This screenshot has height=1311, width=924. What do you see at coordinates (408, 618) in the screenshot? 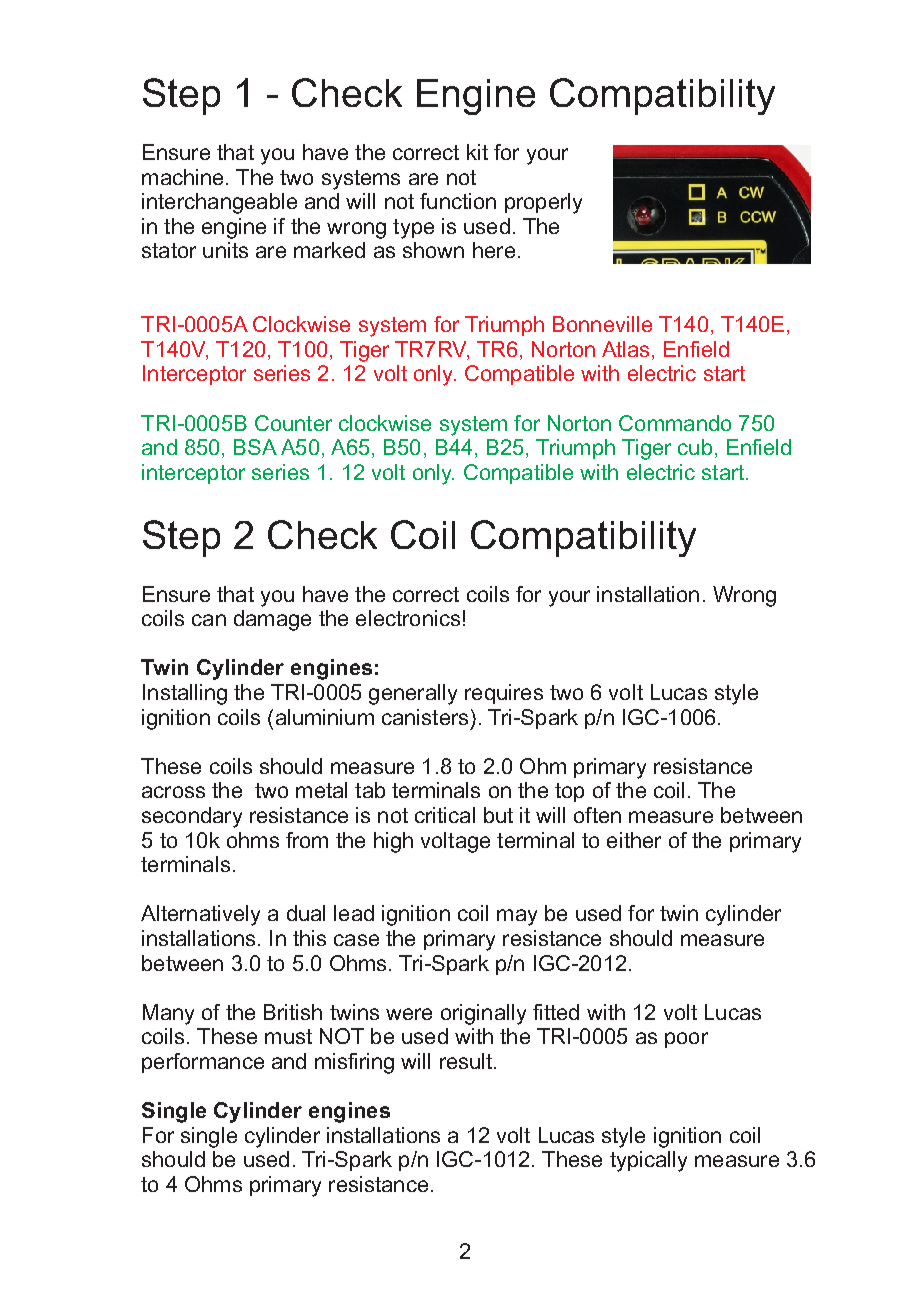
I see `electronics` at bounding box center [408, 618].
